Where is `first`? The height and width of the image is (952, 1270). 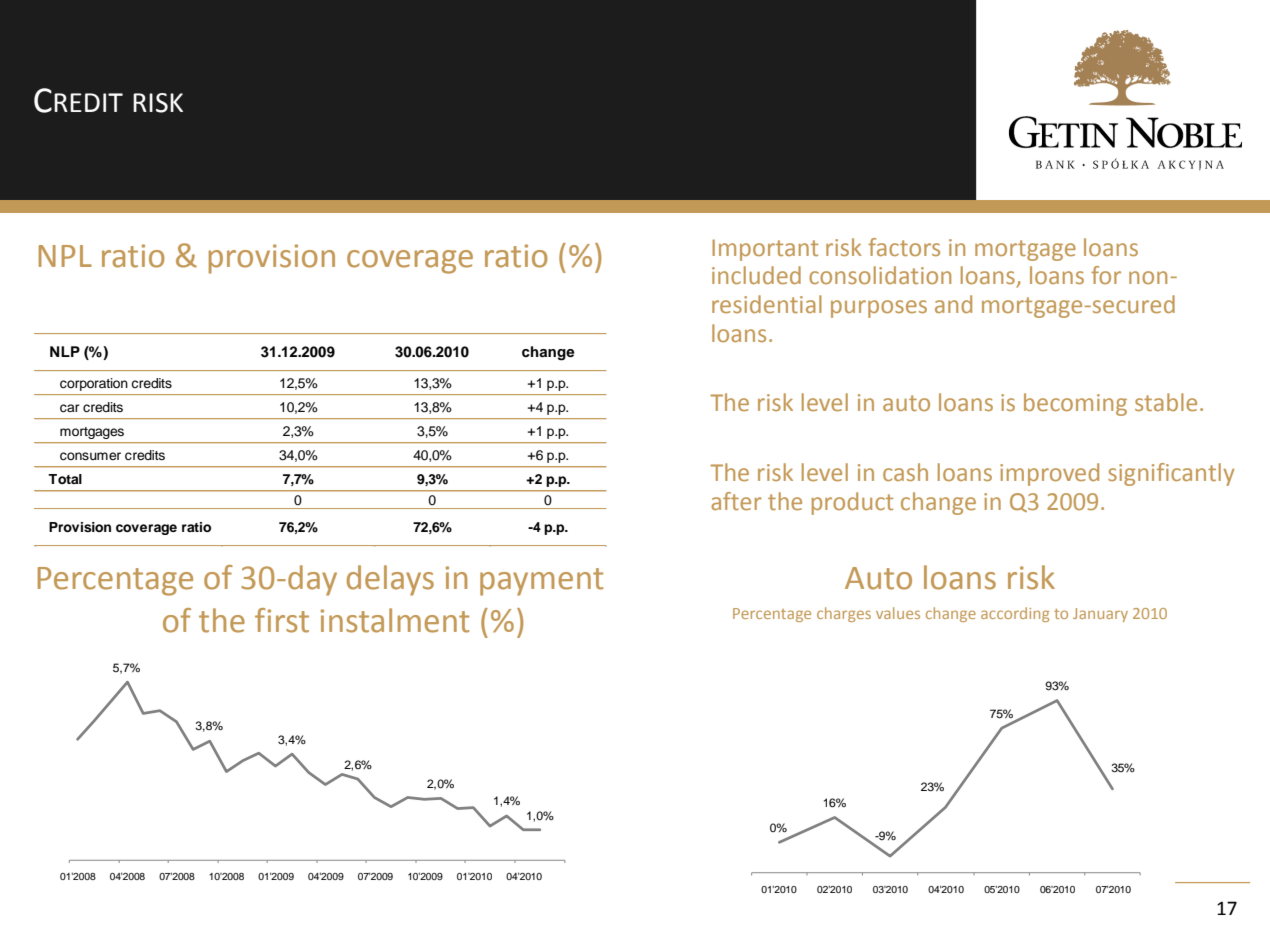 first is located at coordinates (282, 620).
